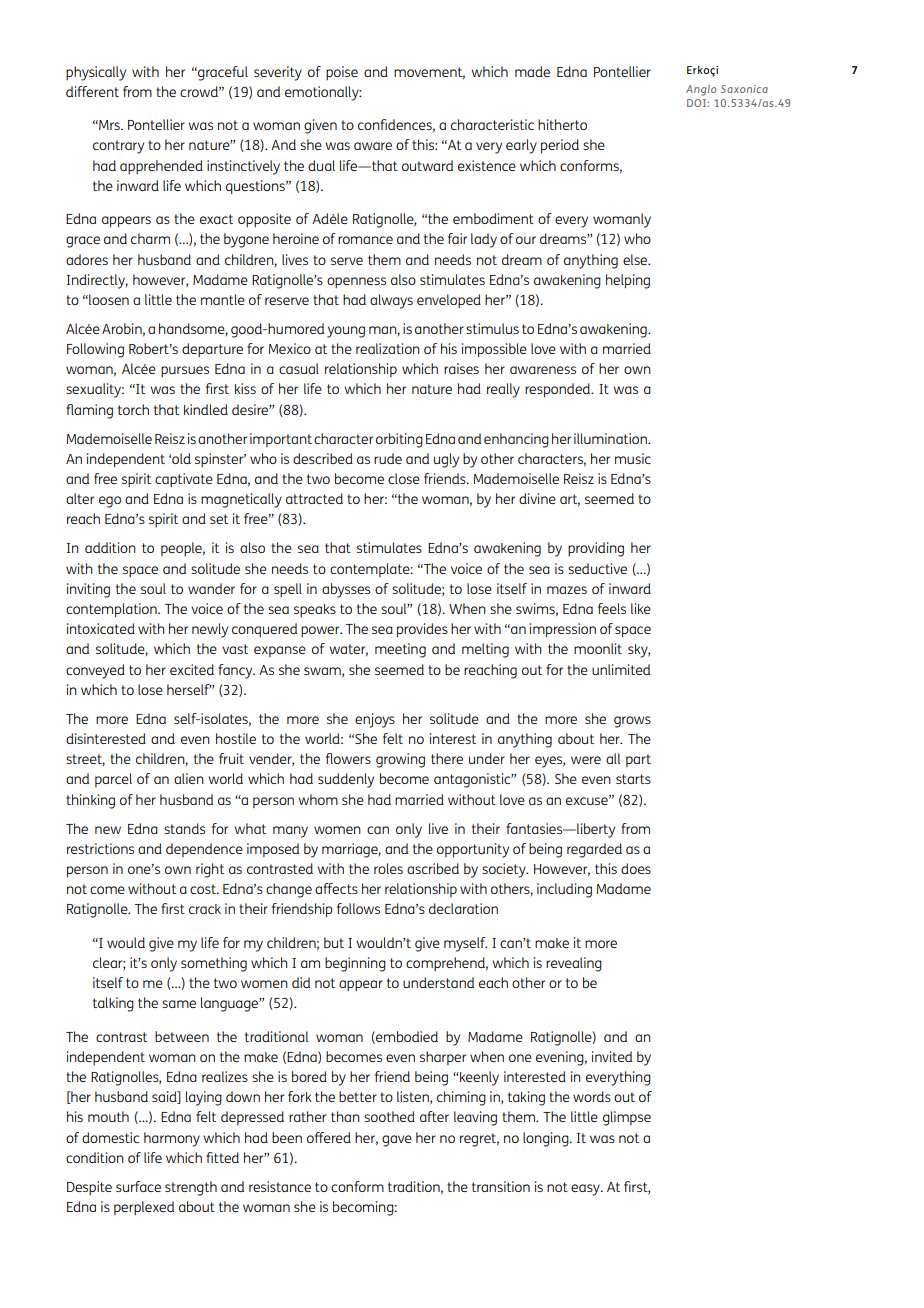 Image resolution: width=924 pixels, height=1308 pixels. I want to click on moonlit, so click(598, 648).
